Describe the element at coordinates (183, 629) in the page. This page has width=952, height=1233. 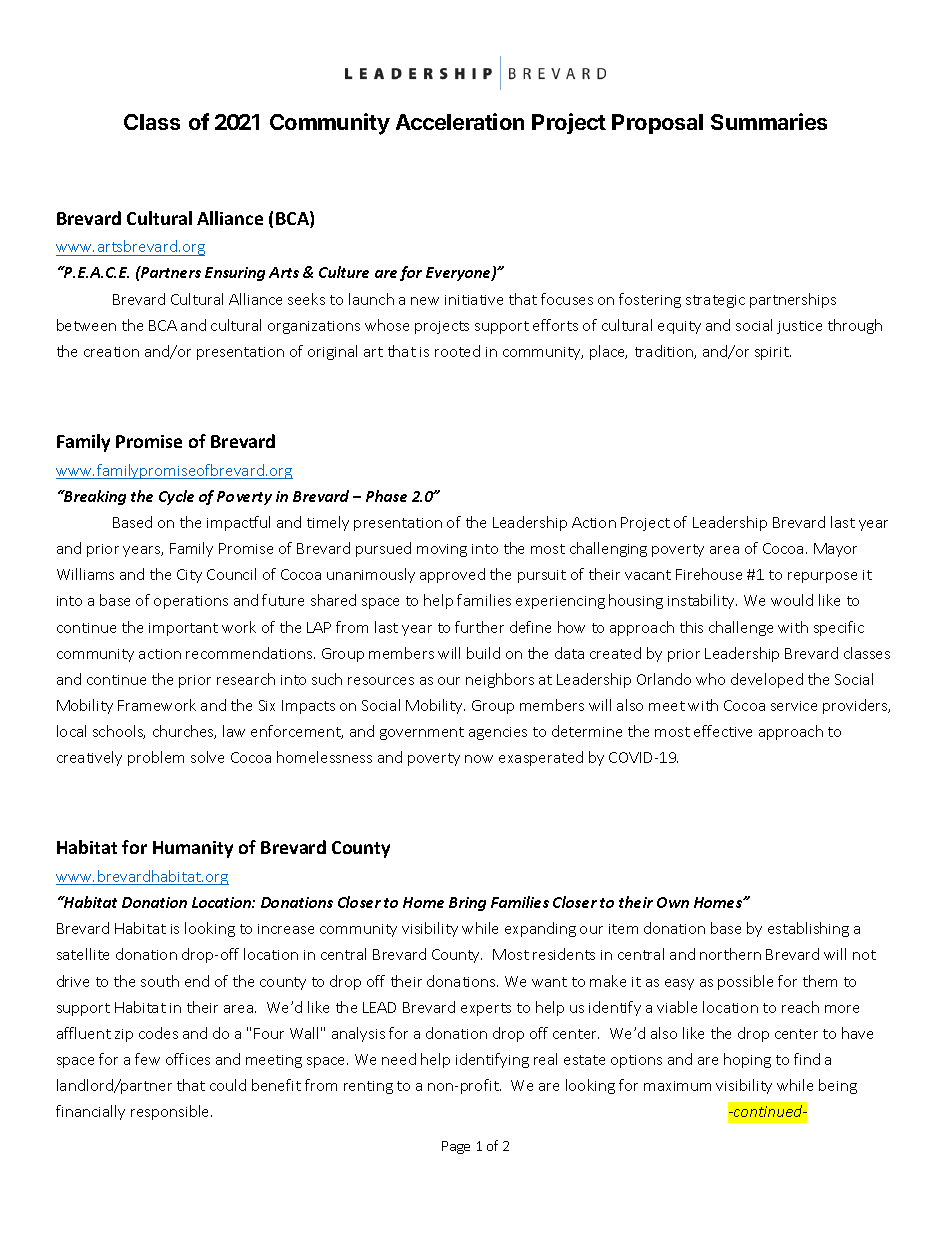
I see `important` at that location.
